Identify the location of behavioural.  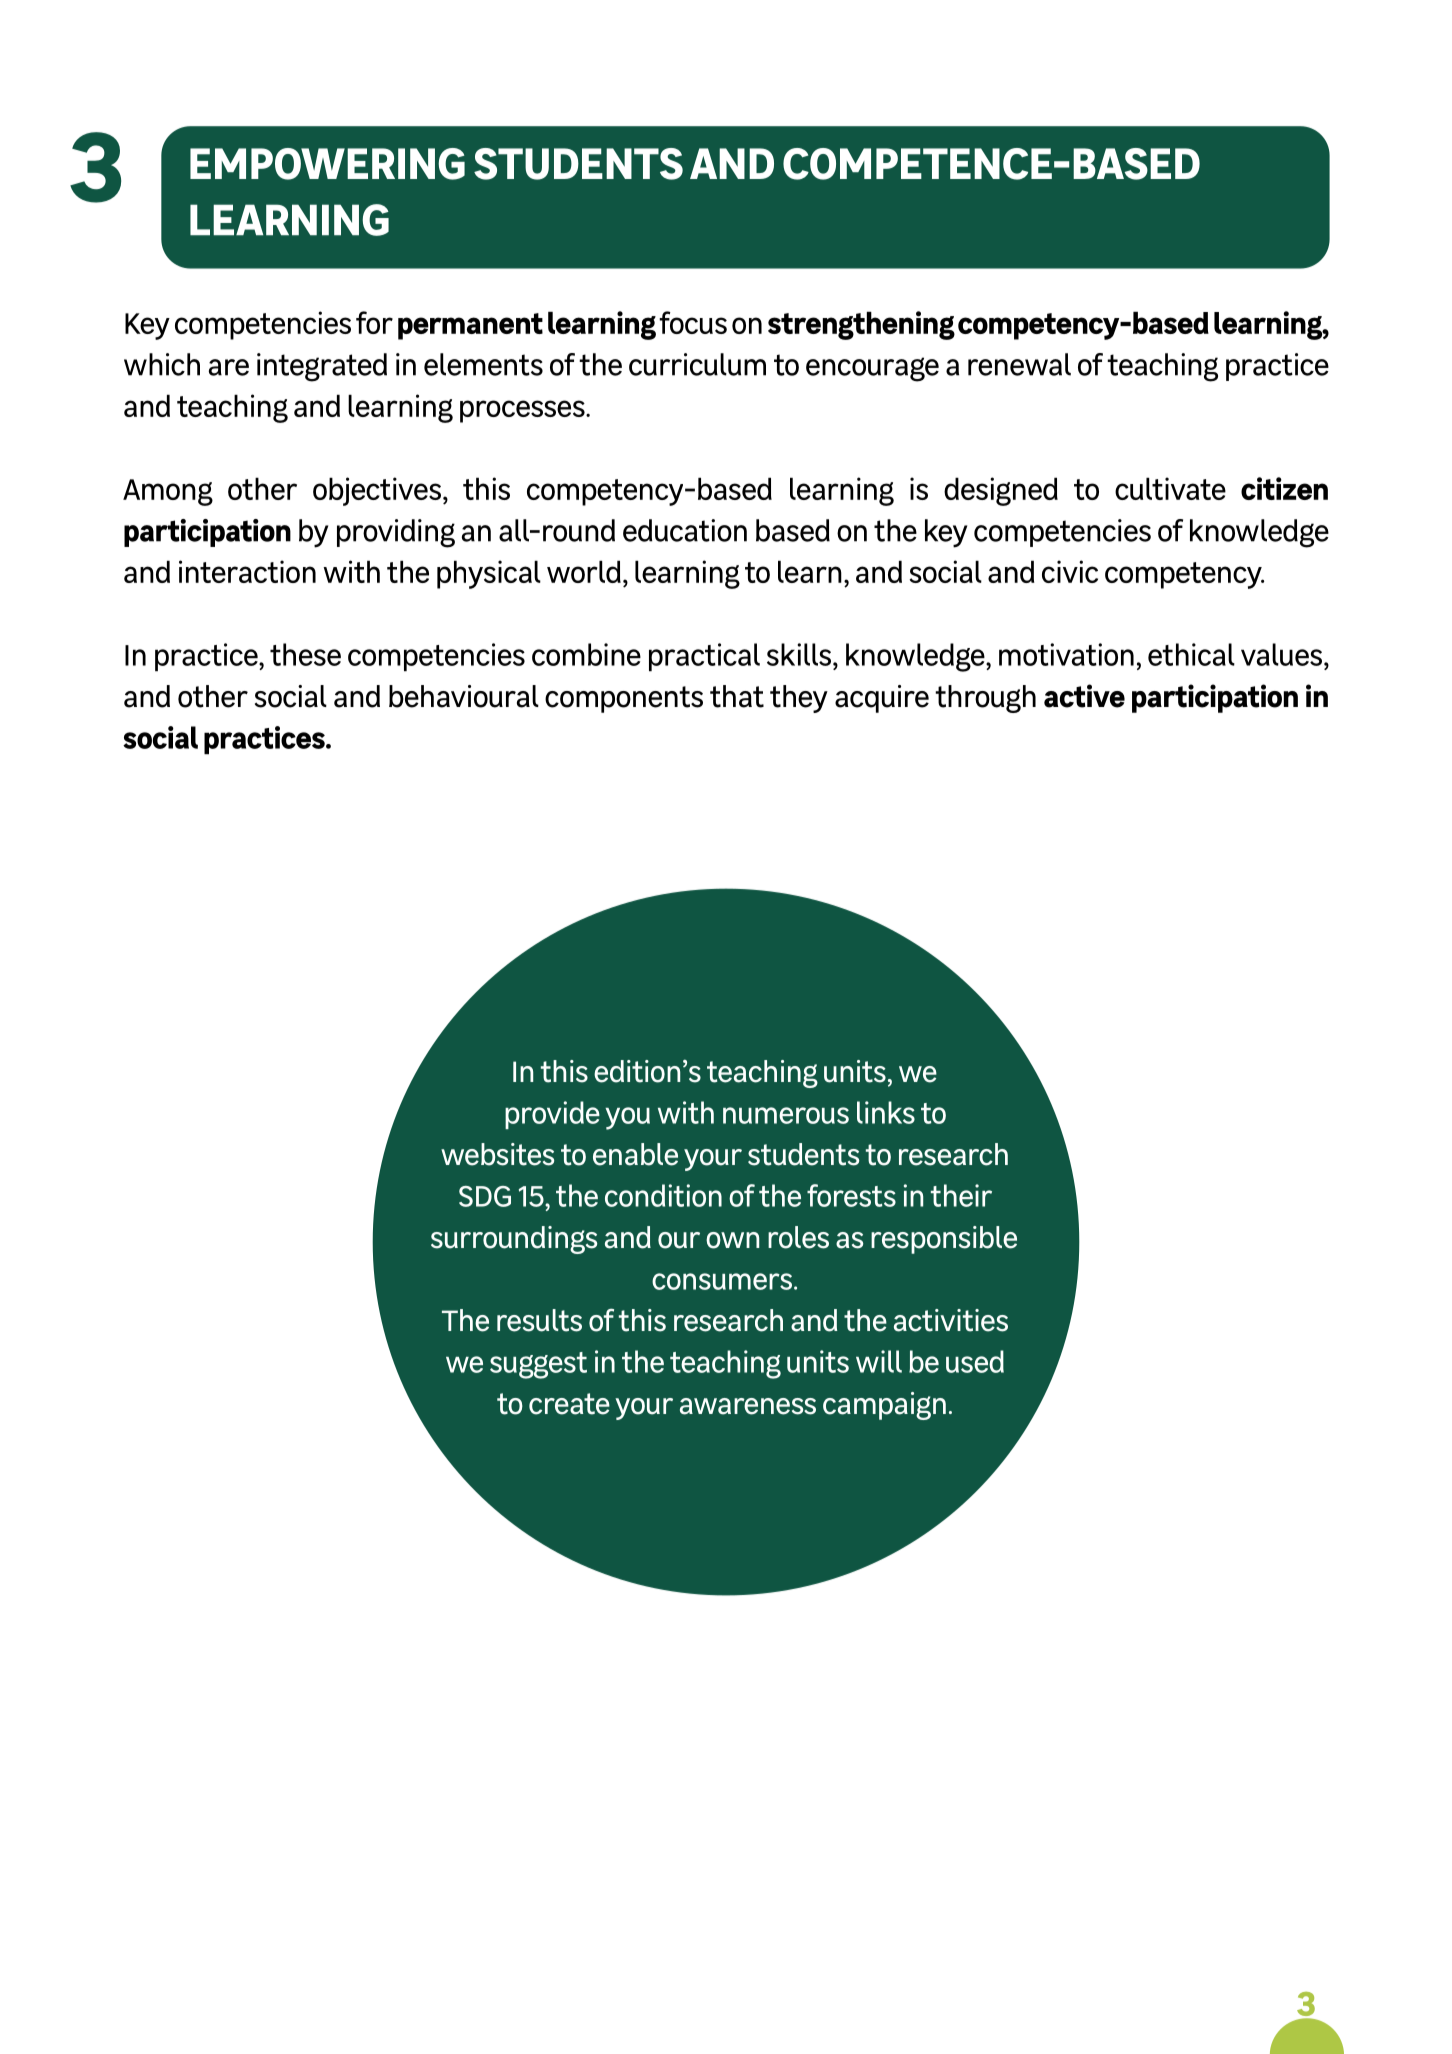
(464, 696).
